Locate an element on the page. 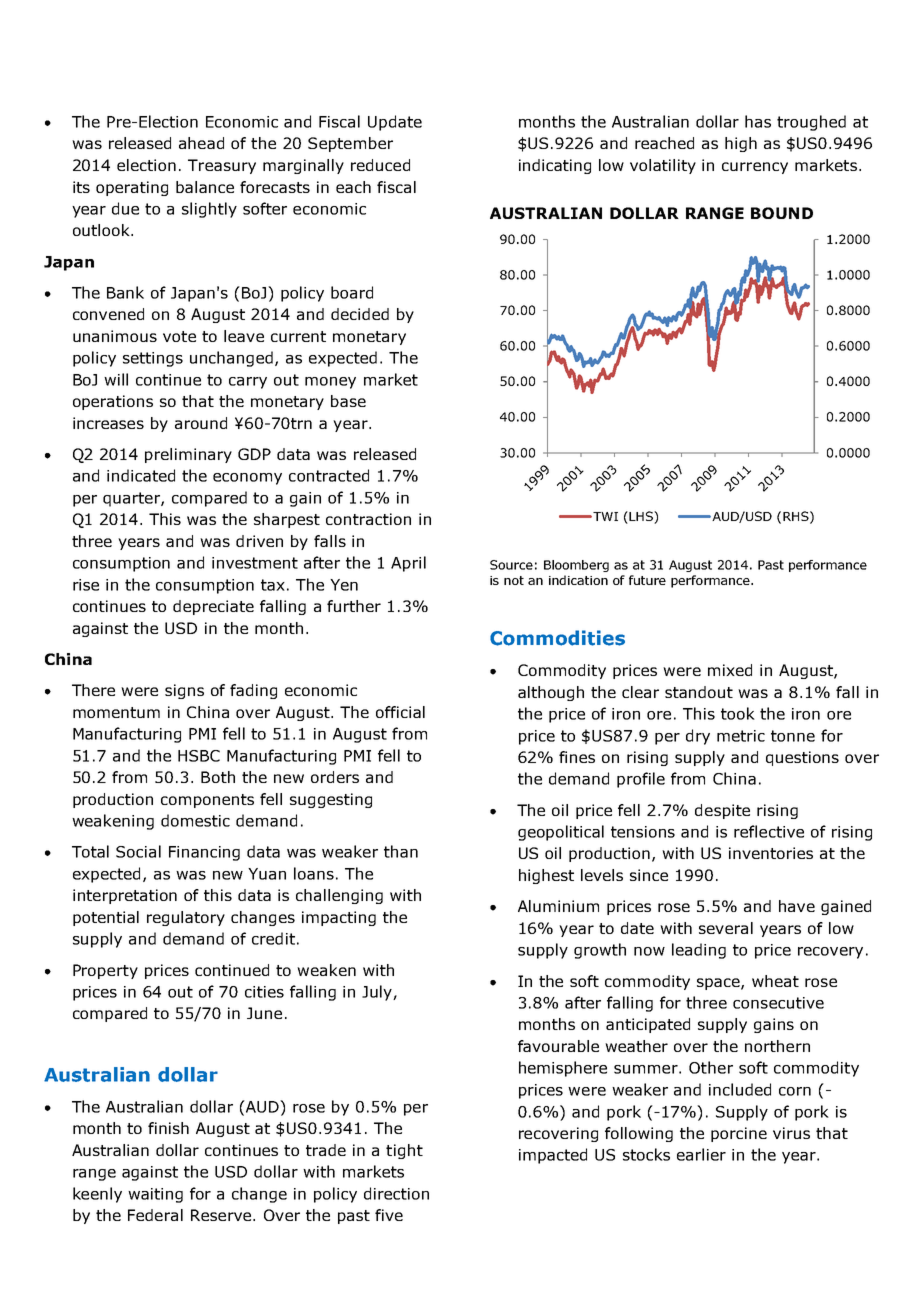 This image has width=924, height=1308. official is located at coordinates (400, 712).
